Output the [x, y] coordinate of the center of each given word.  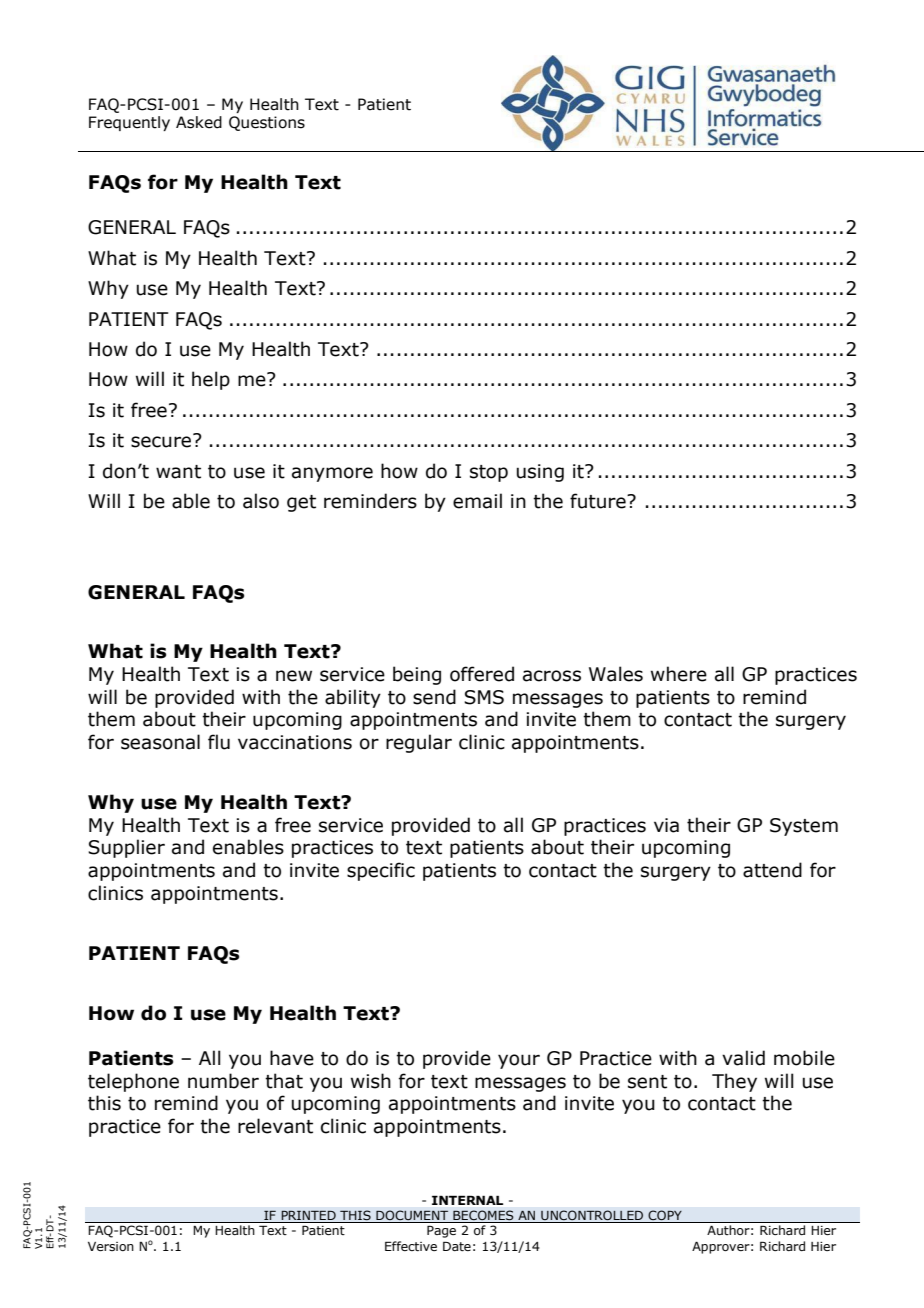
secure [162, 441]
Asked [199, 122]
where [679, 674]
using [540, 473]
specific [381, 871]
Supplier [126, 848]
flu [219, 742]
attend [772, 870]
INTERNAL [467, 1200]
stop [489, 473]
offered [482, 674]
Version [111, 1246]
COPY [665, 1215]
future [599, 501]
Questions [267, 123]
